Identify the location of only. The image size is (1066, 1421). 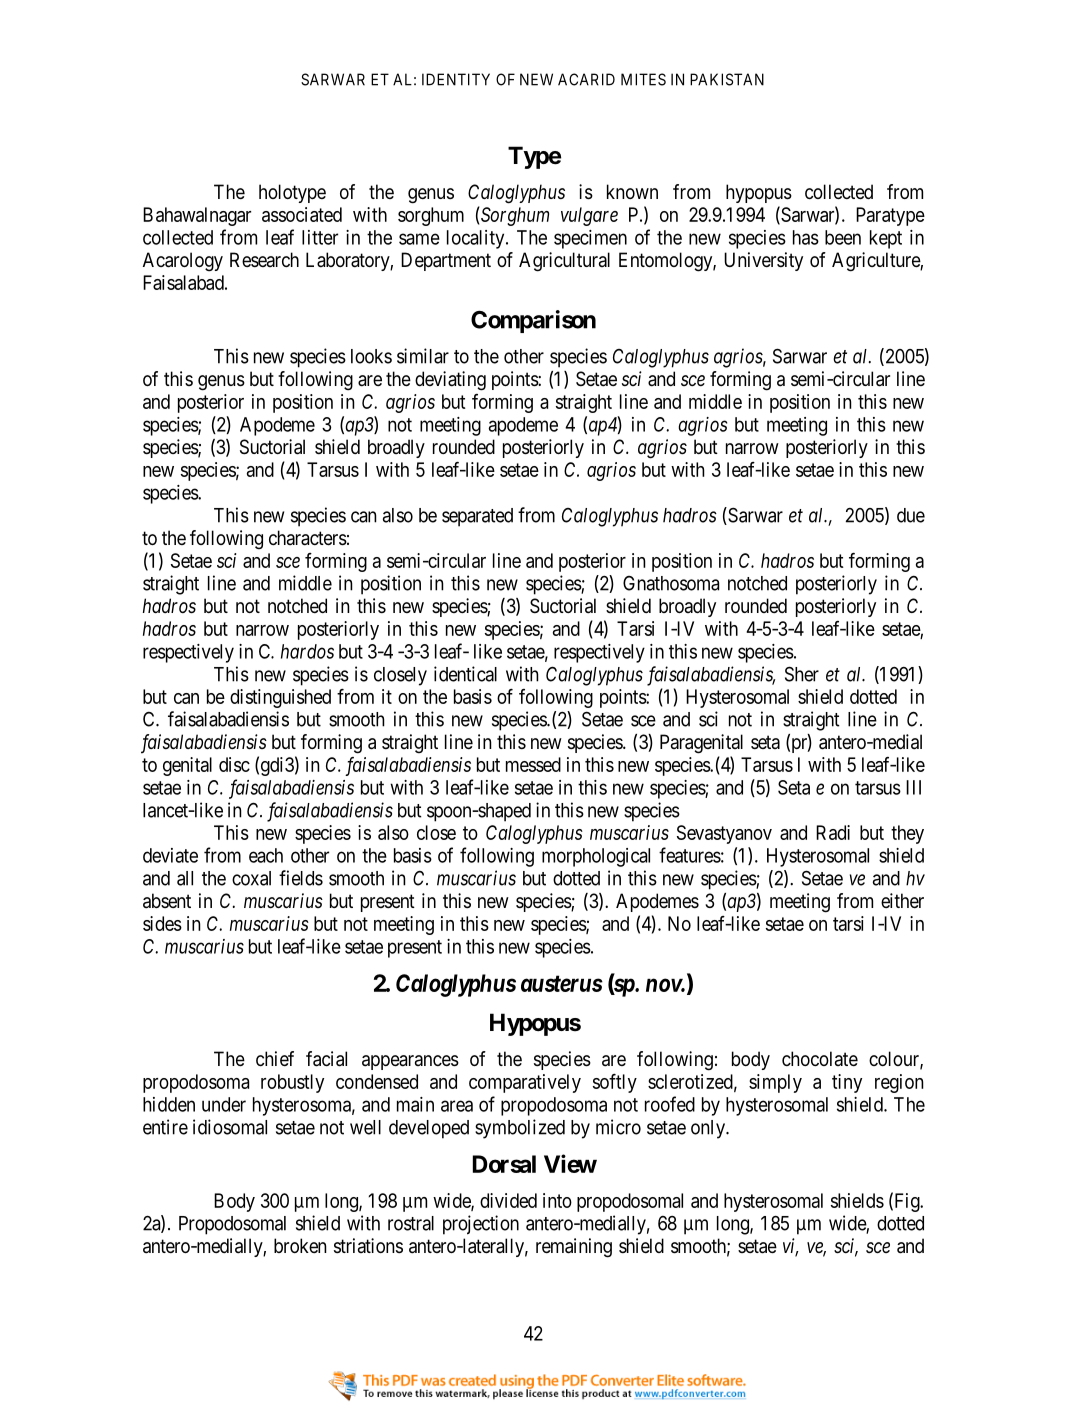
(709, 1129).
